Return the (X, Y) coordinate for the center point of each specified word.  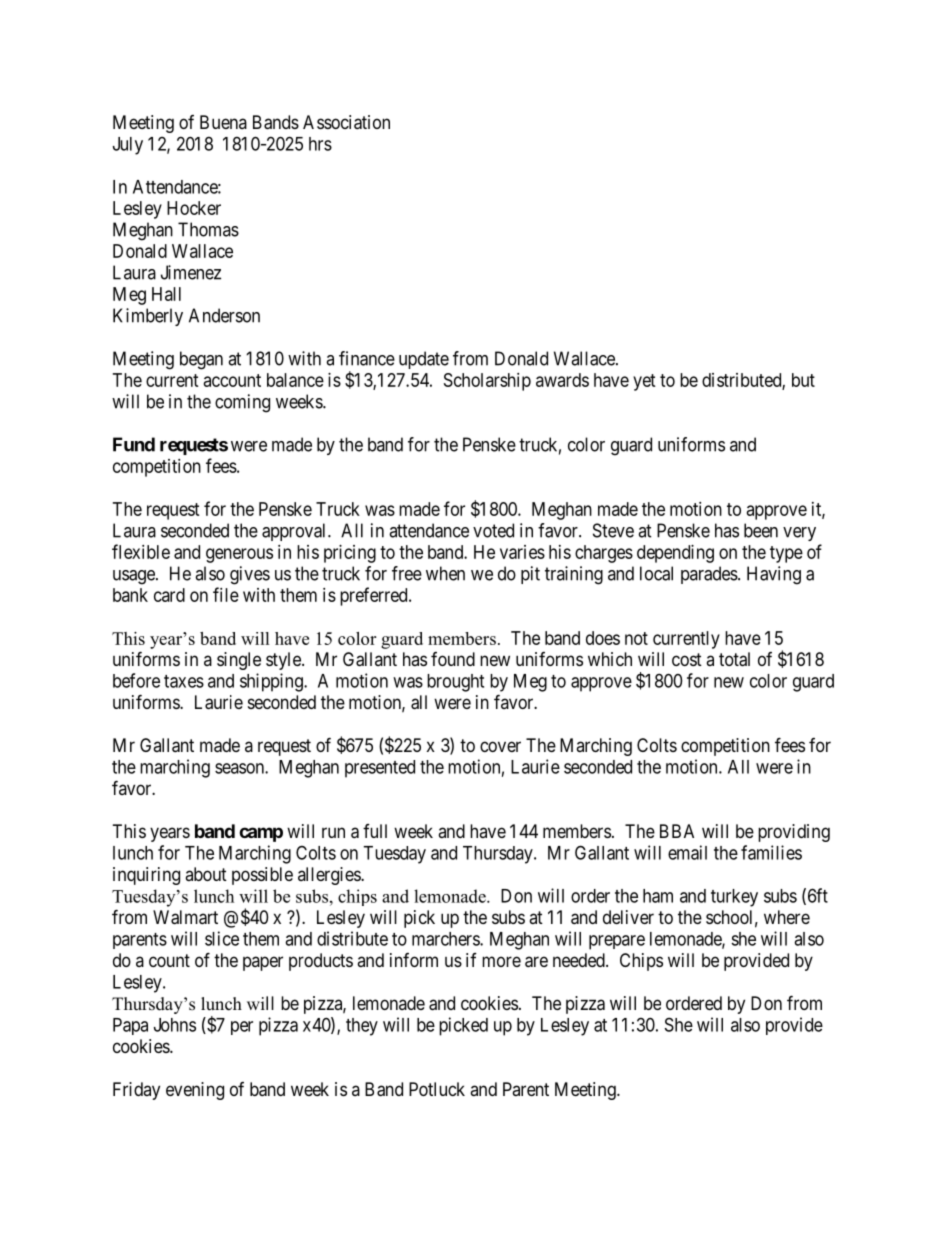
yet (644, 382)
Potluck (437, 1089)
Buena (223, 122)
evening (195, 1091)
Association (346, 122)
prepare (617, 942)
